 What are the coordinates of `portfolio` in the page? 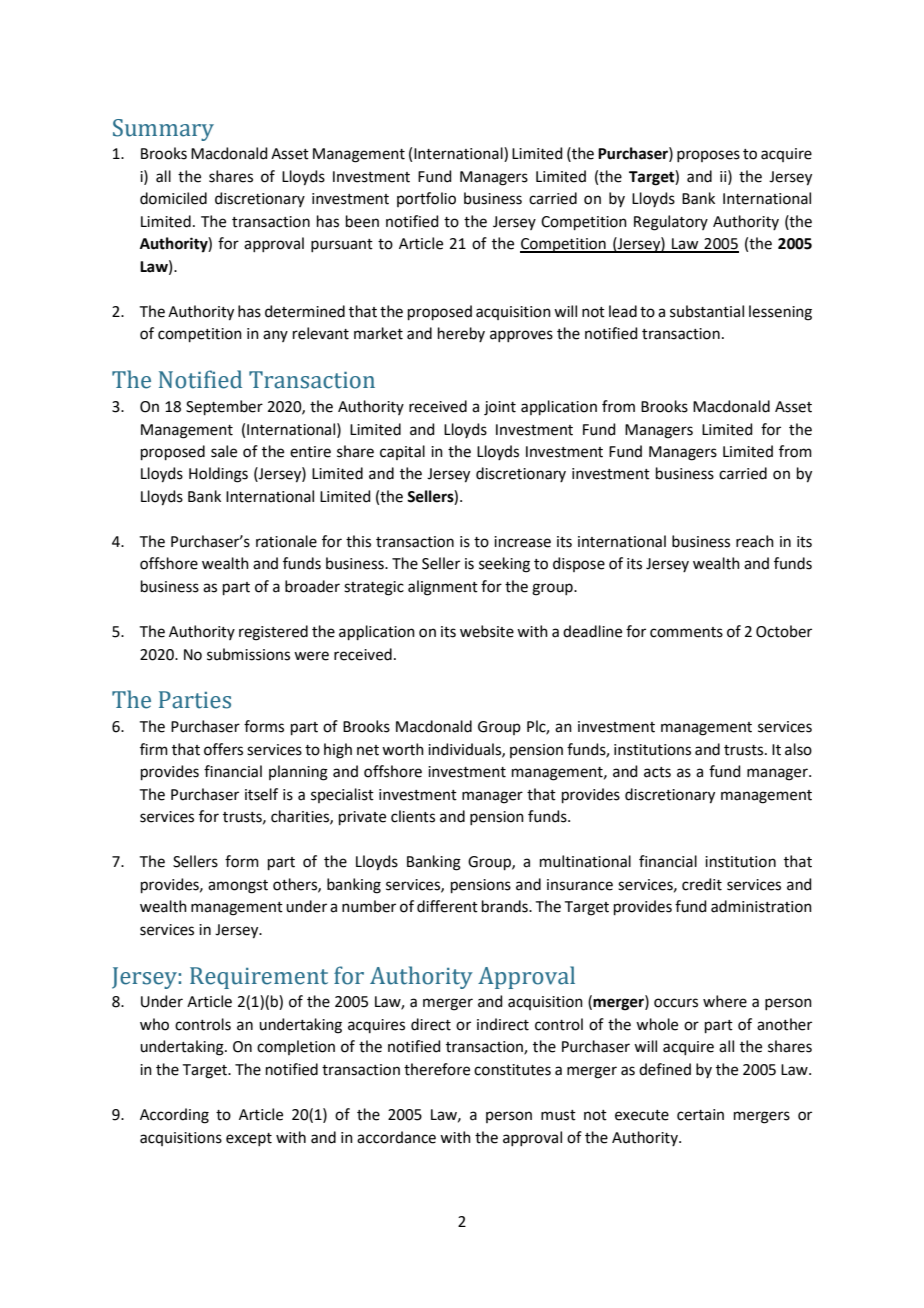 It's located at (426, 199).
